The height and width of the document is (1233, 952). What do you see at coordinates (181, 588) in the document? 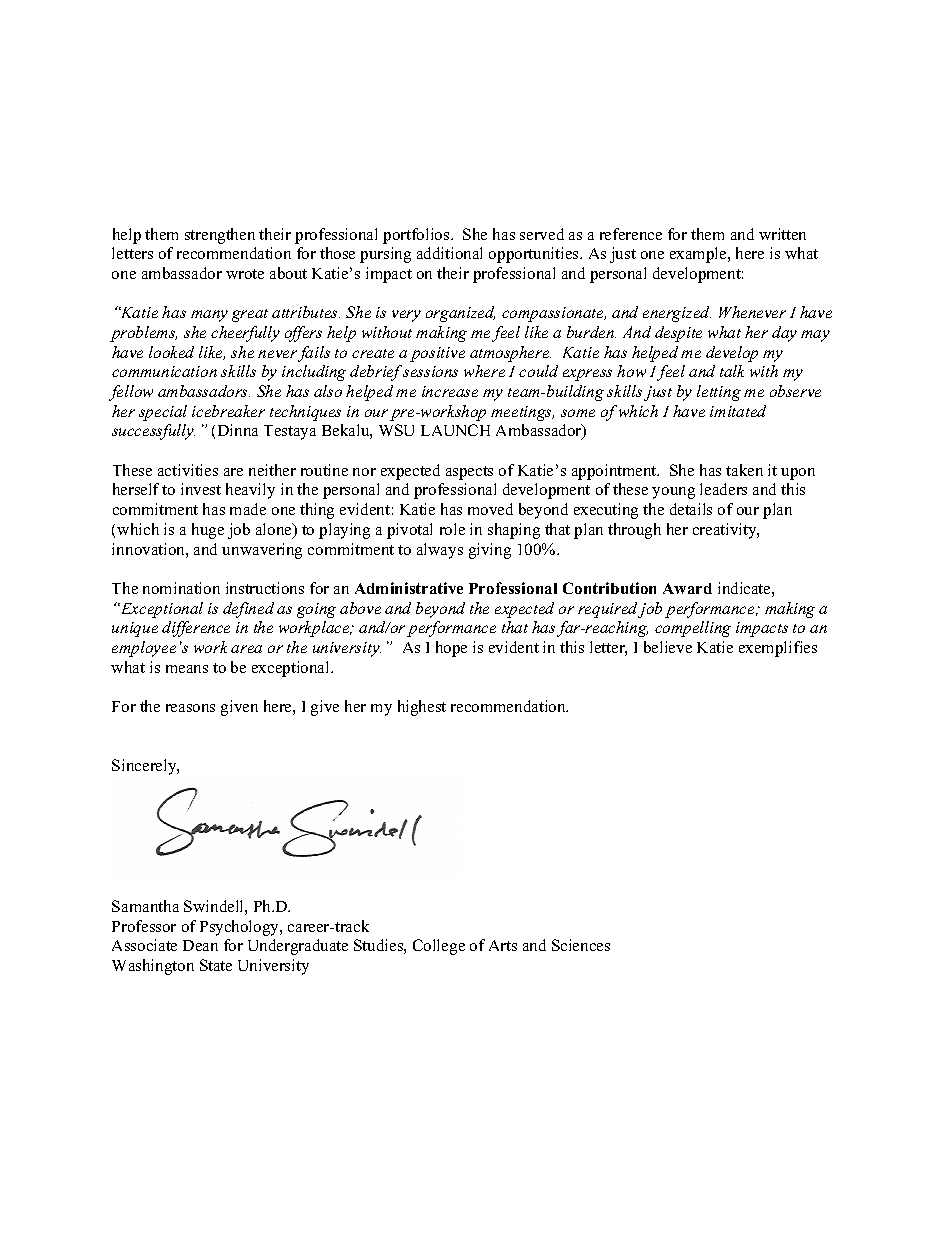
I see `nomination` at bounding box center [181, 588].
